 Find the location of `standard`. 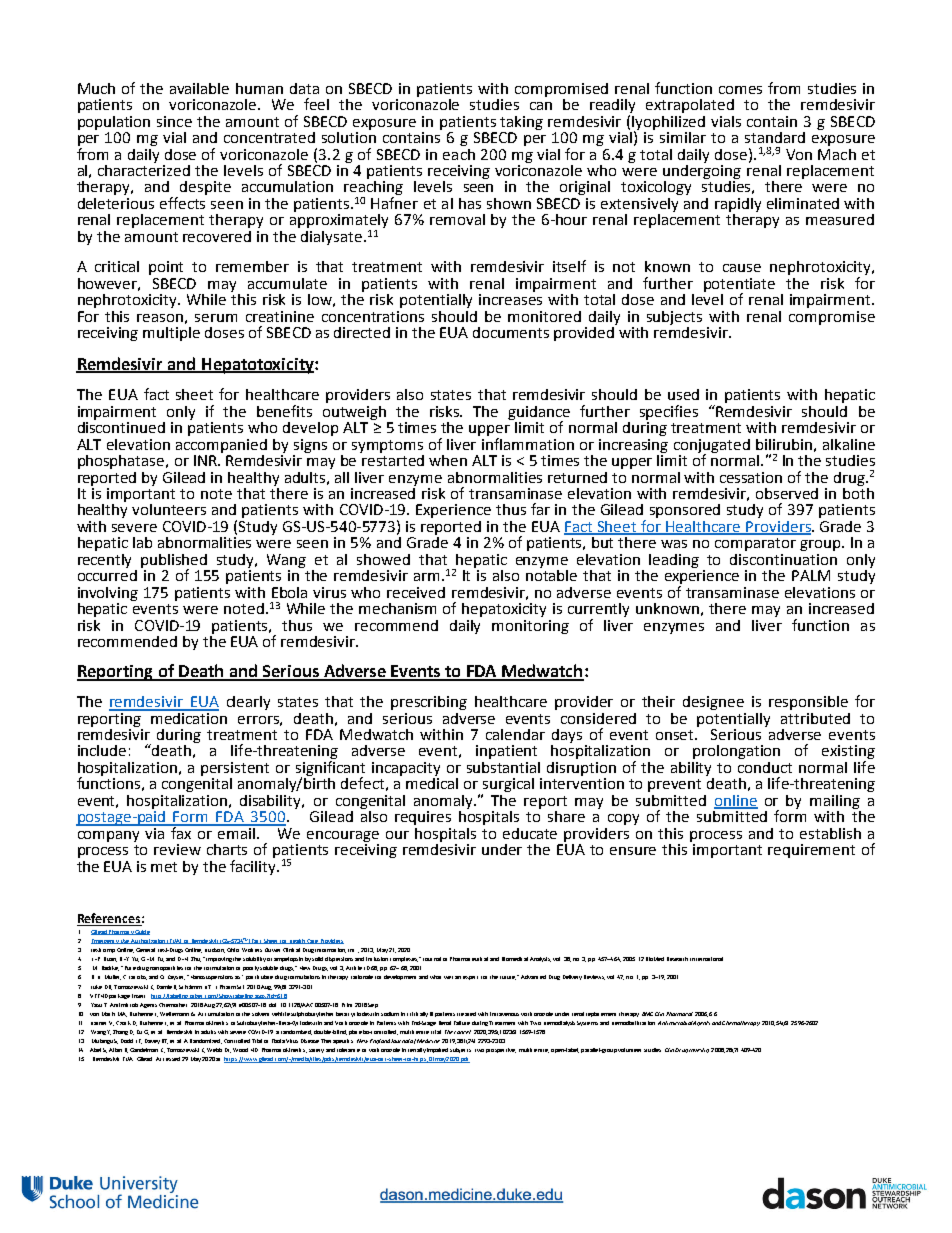

standard is located at coordinates (775, 137).
